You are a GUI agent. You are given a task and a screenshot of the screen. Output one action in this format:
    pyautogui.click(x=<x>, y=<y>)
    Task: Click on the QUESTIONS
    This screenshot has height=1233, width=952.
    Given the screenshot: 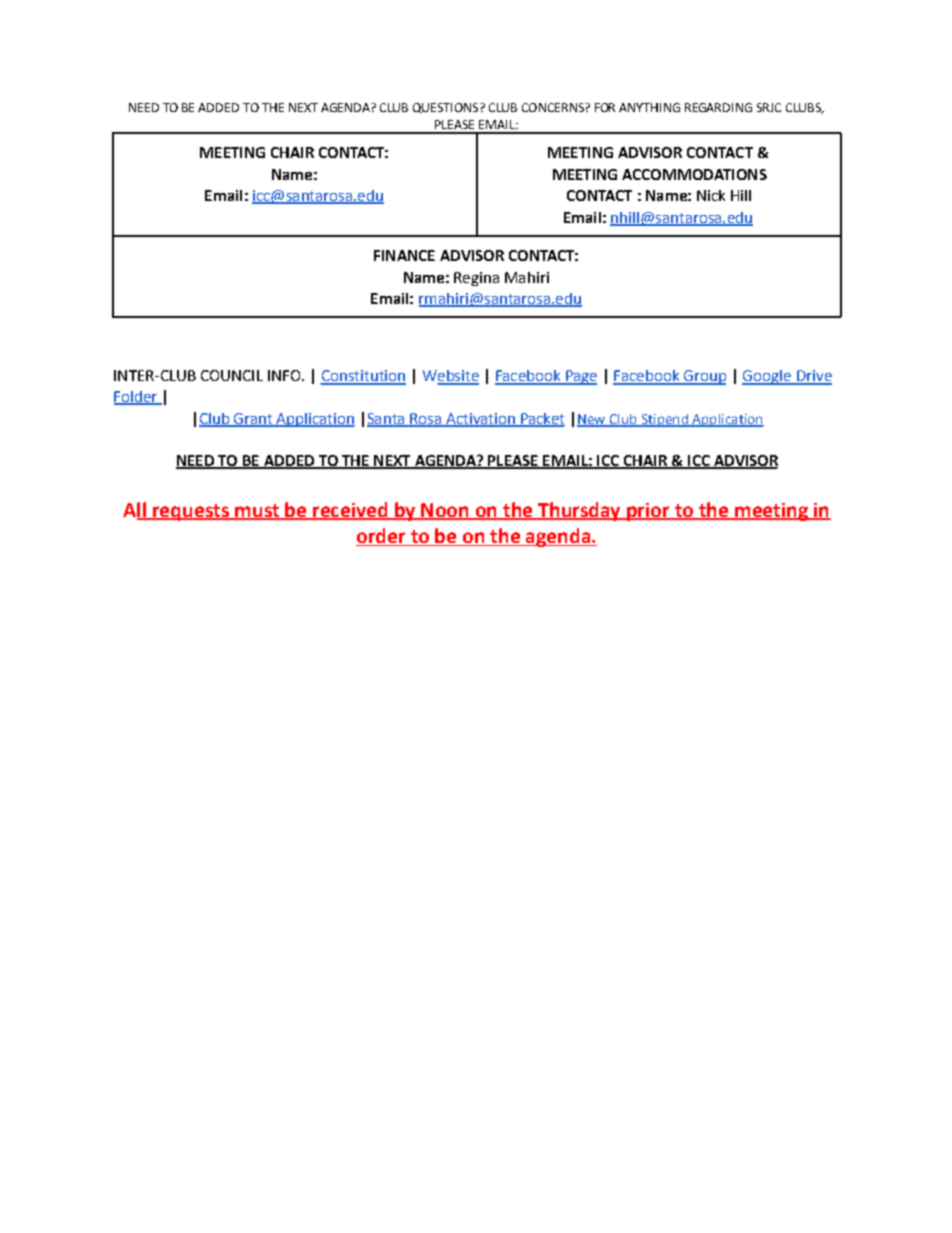 What is the action you would take?
    pyautogui.click(x=445, y=108)
